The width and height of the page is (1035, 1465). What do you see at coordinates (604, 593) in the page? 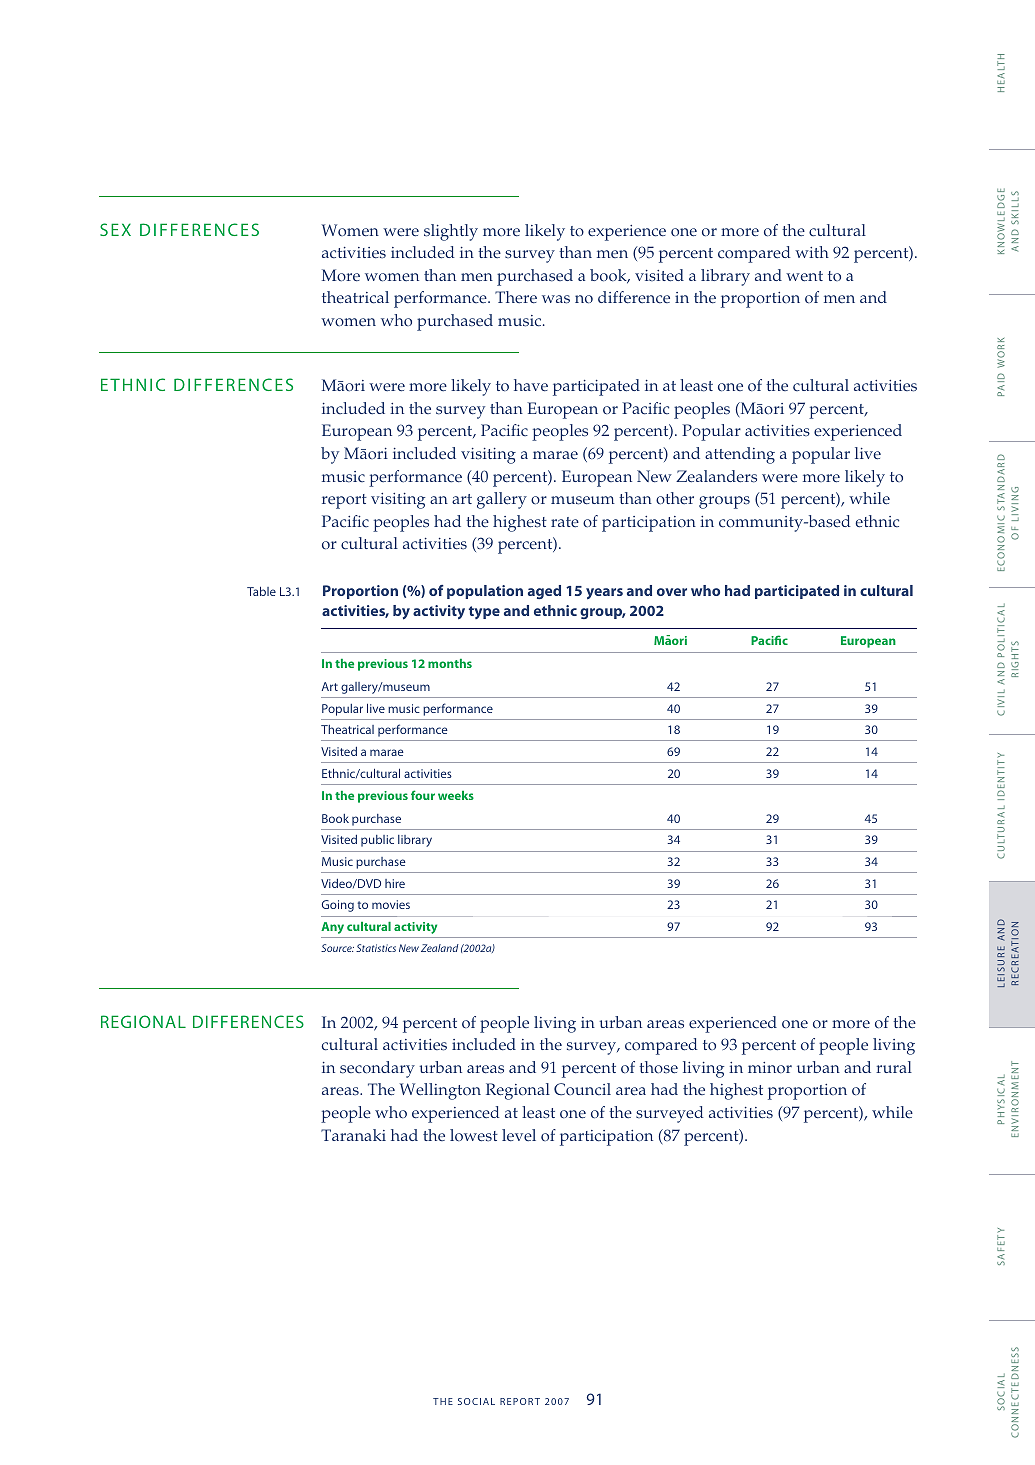
I see `years` at bounding box center [604, 593].
